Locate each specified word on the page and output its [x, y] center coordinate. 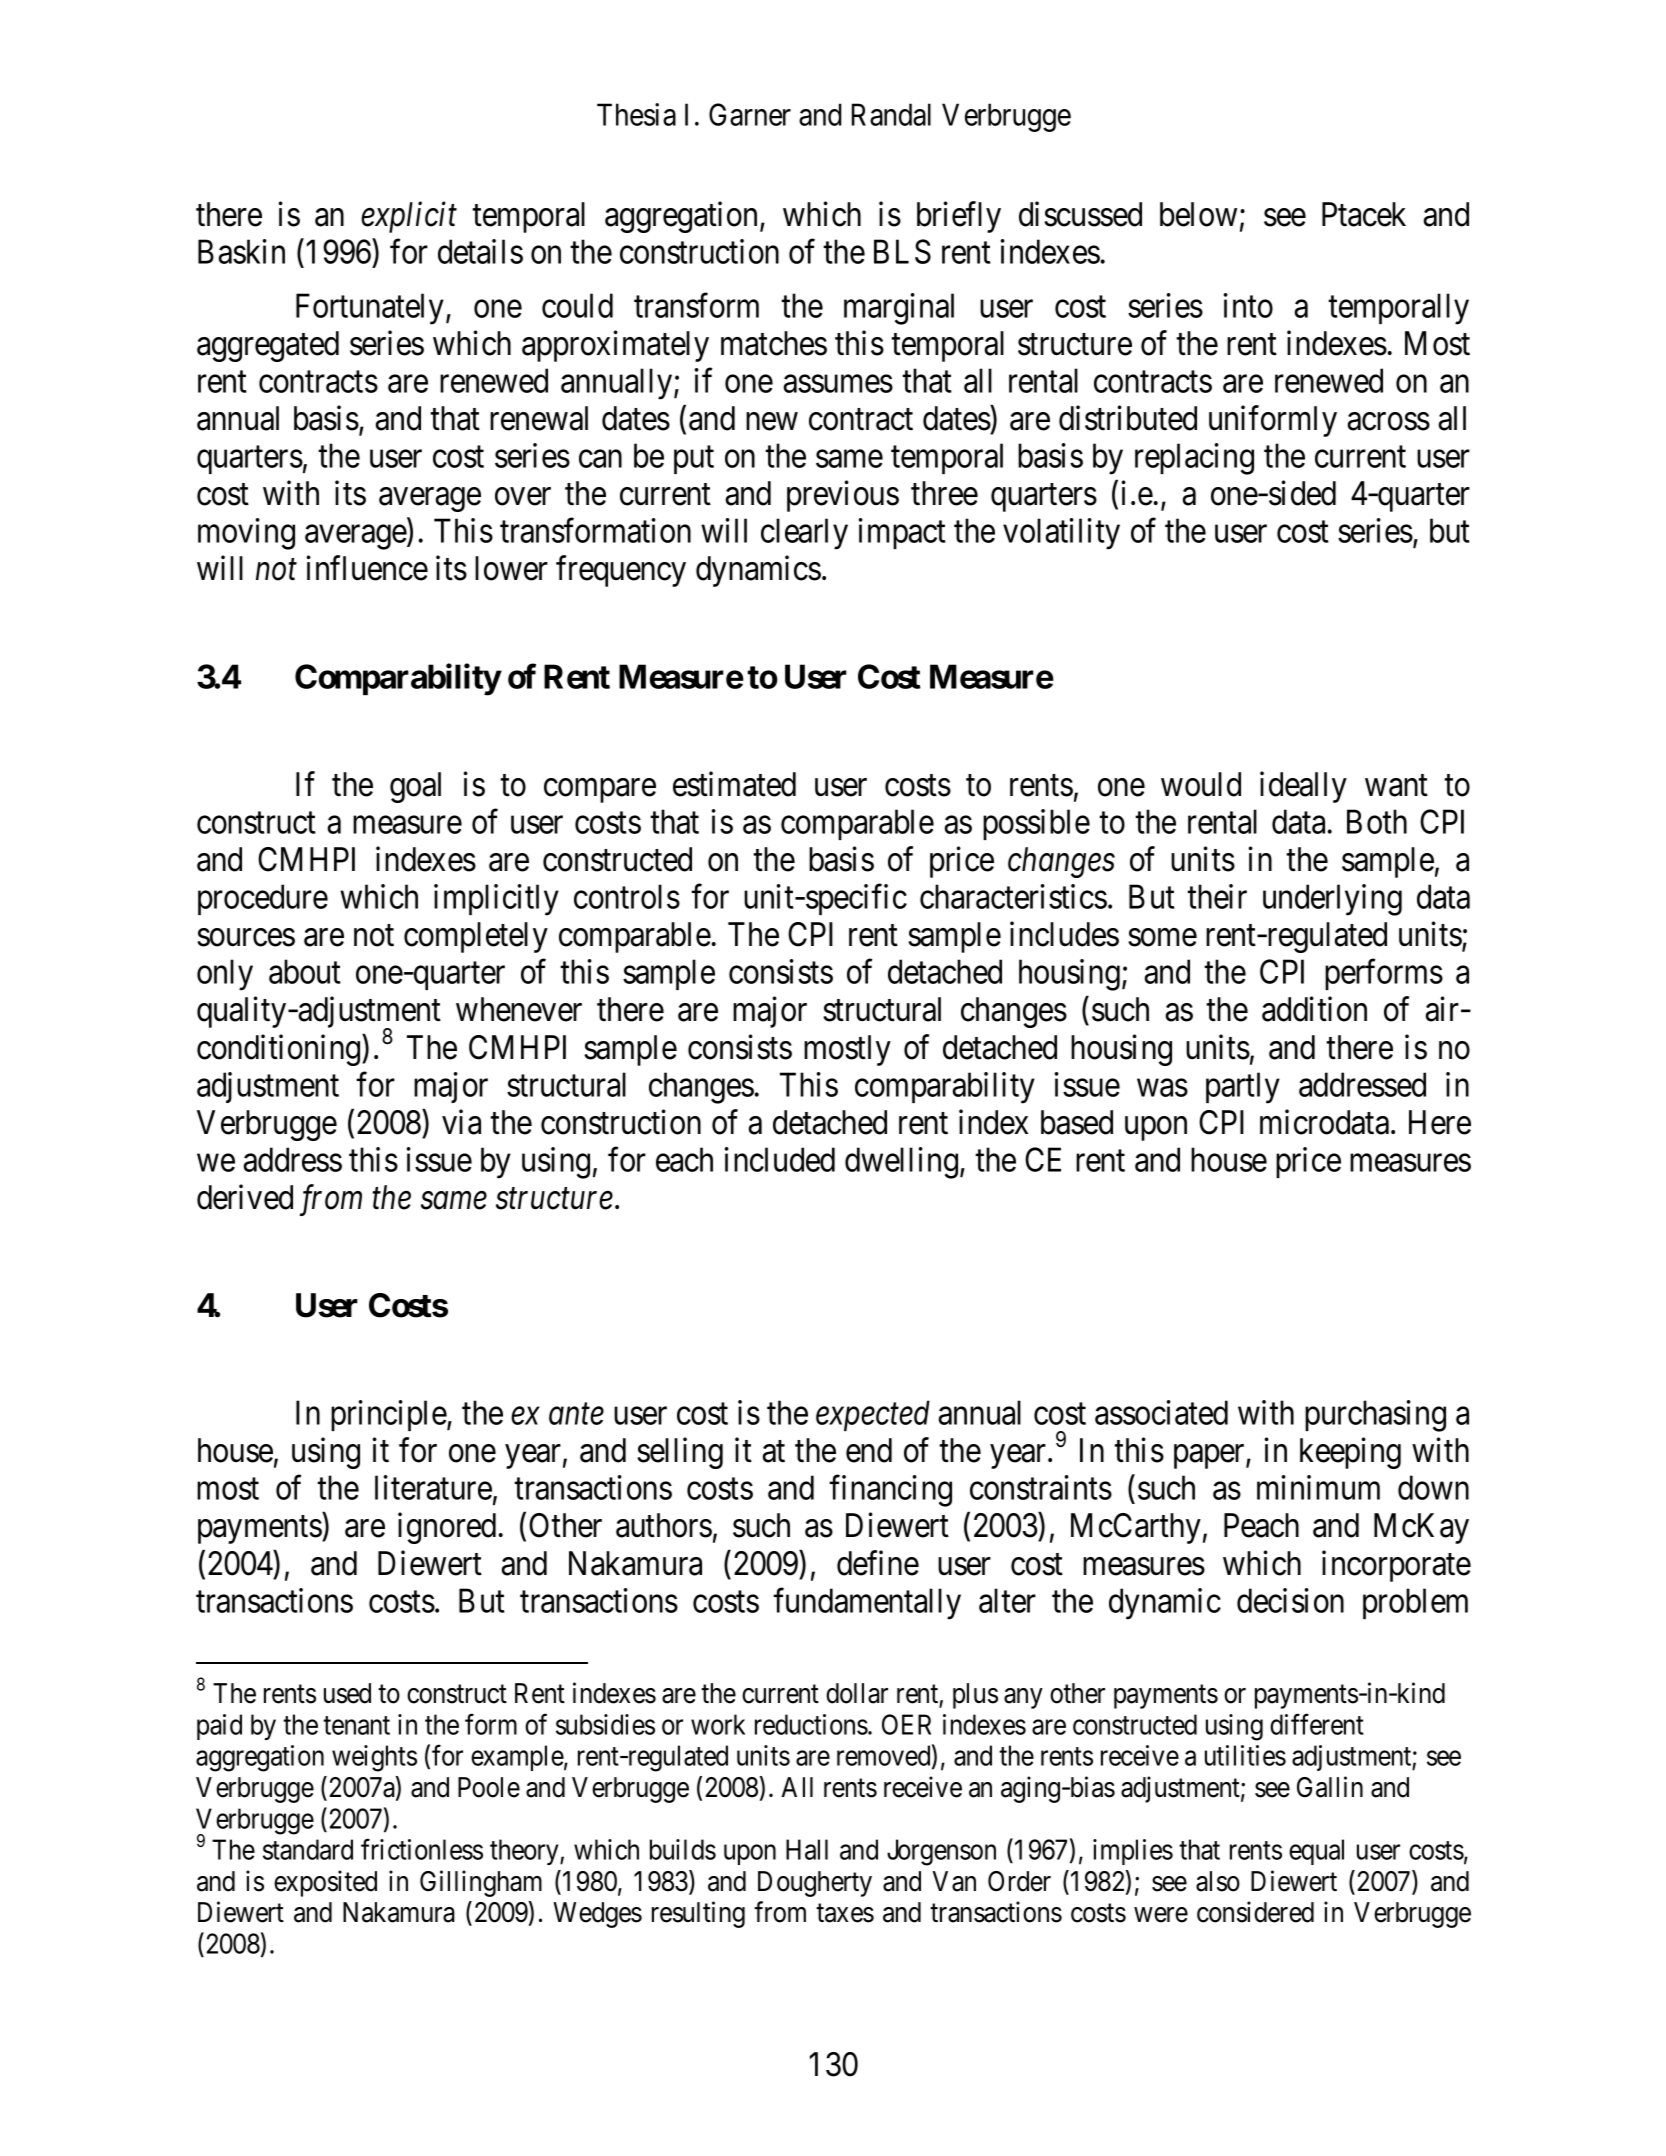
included [780, 1159]
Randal [891, 114]
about [305, 971]
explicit [409, 217]
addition [1314, 1009]
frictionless [422, 1849]
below [1198, 214]
